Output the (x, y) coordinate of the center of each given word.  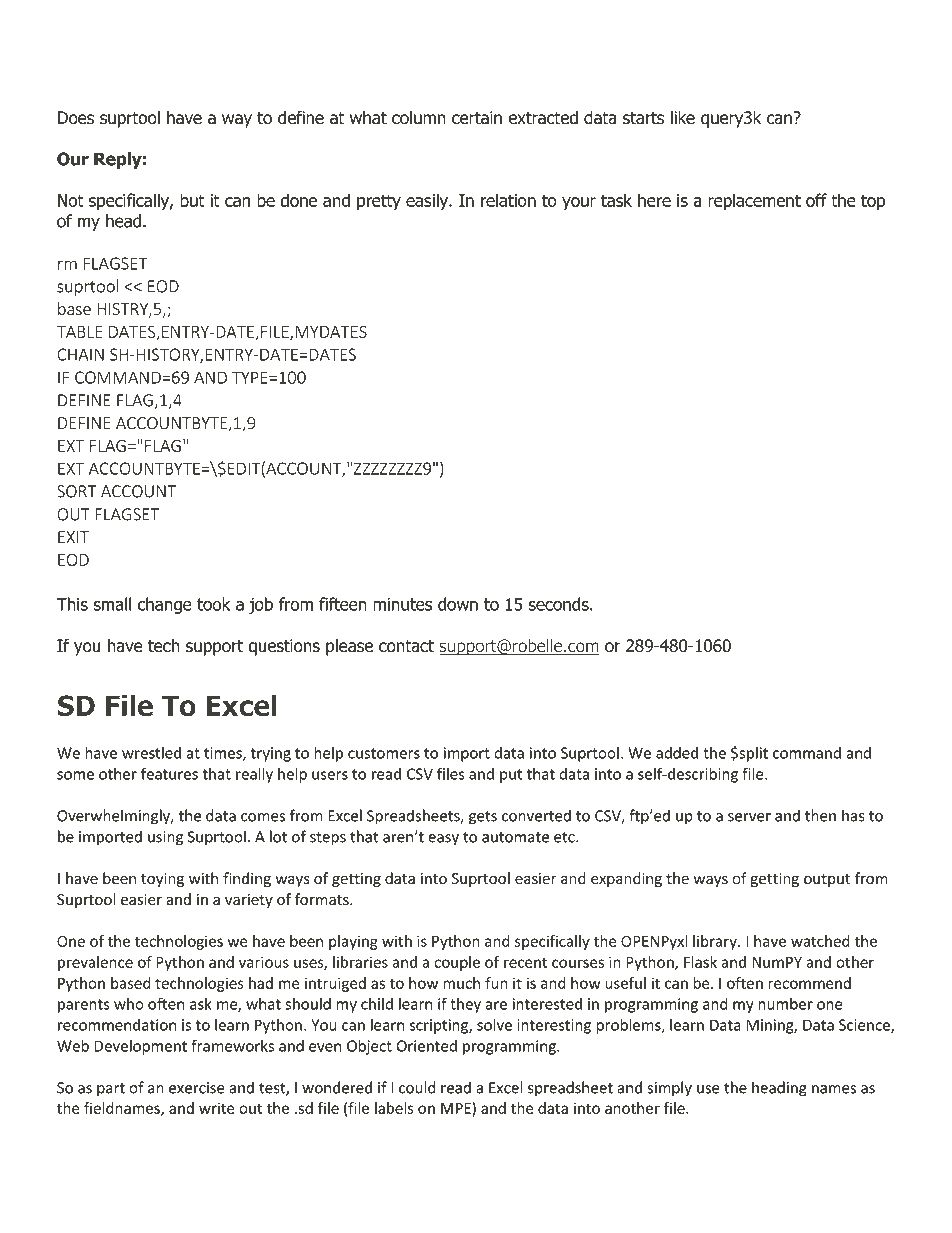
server (749, 817)
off (816, 200)
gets (483, 818)
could (417, 1087)
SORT (76, 491)
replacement (754, 202)
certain (477, 118)
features (169, 773)
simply (669, 1089)
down (458, 604)
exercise (197, 1088)
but (192, 200)
